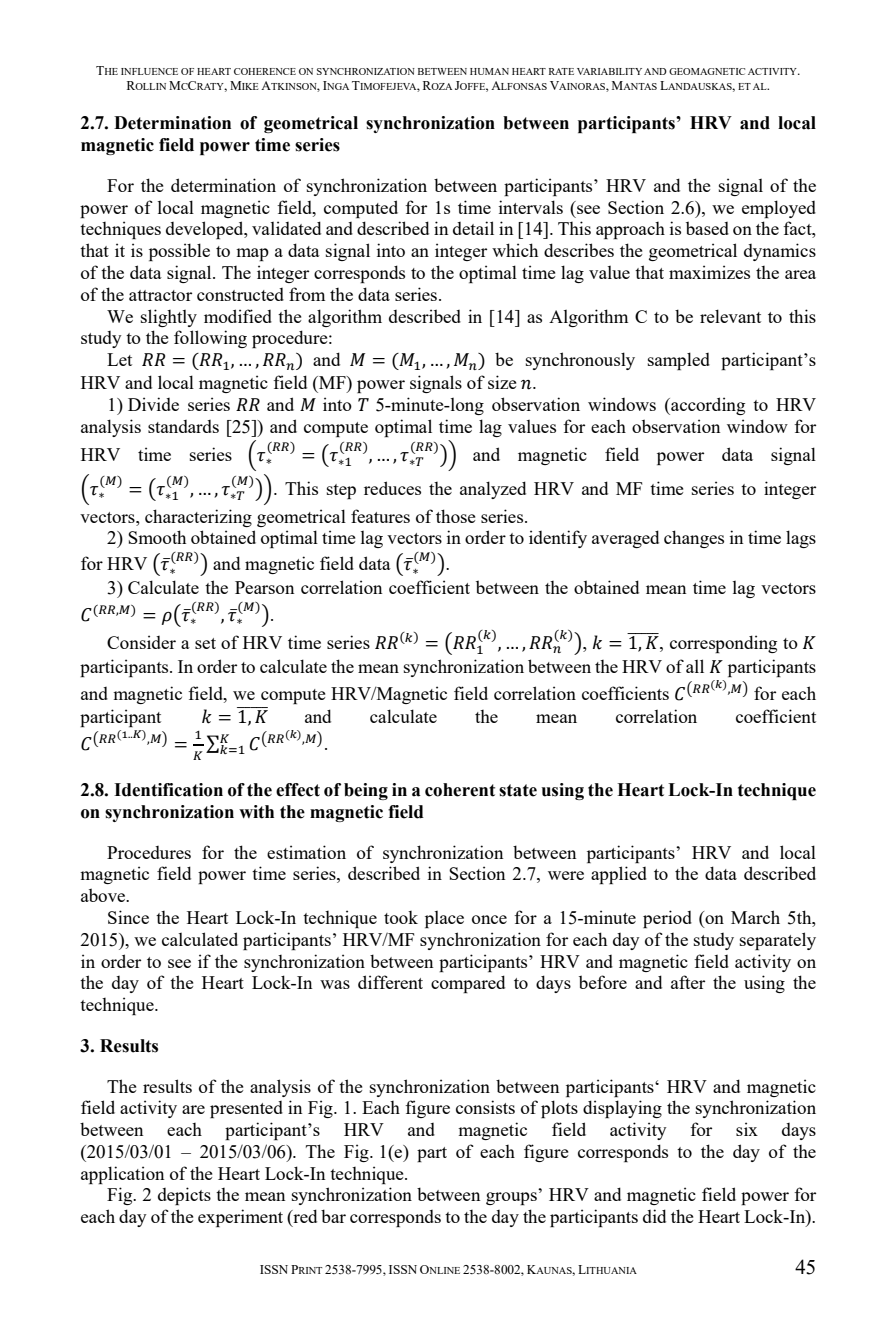  What do you see at coordinates (184, 1196) in the screenshot?
I see `depicts` at bounding box center [184, 1196].
